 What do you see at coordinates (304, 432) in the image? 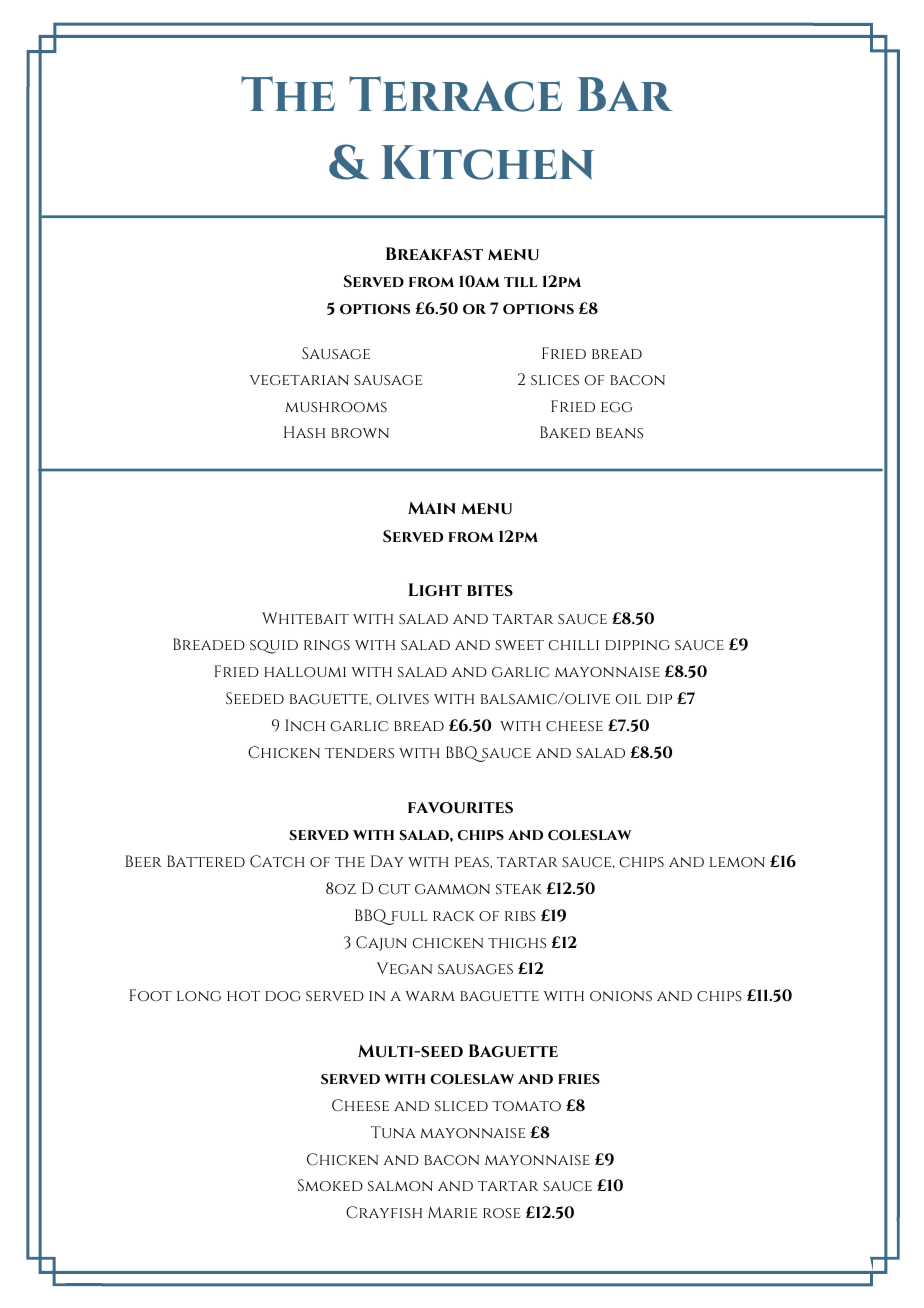
I see `Hash` at bounding box center [304, 432].
